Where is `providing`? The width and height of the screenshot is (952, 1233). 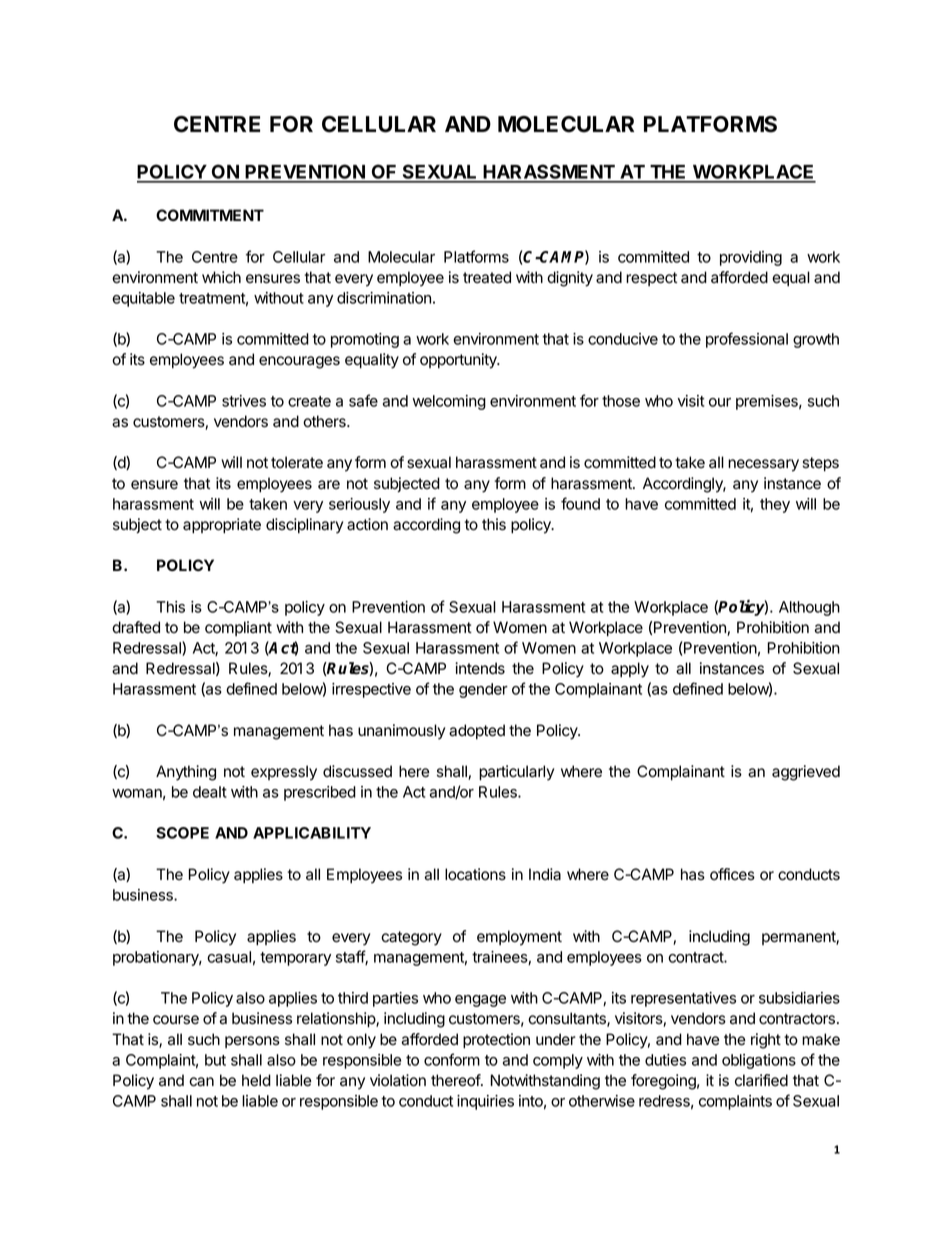
providing is located at coordinates (751, 258).
